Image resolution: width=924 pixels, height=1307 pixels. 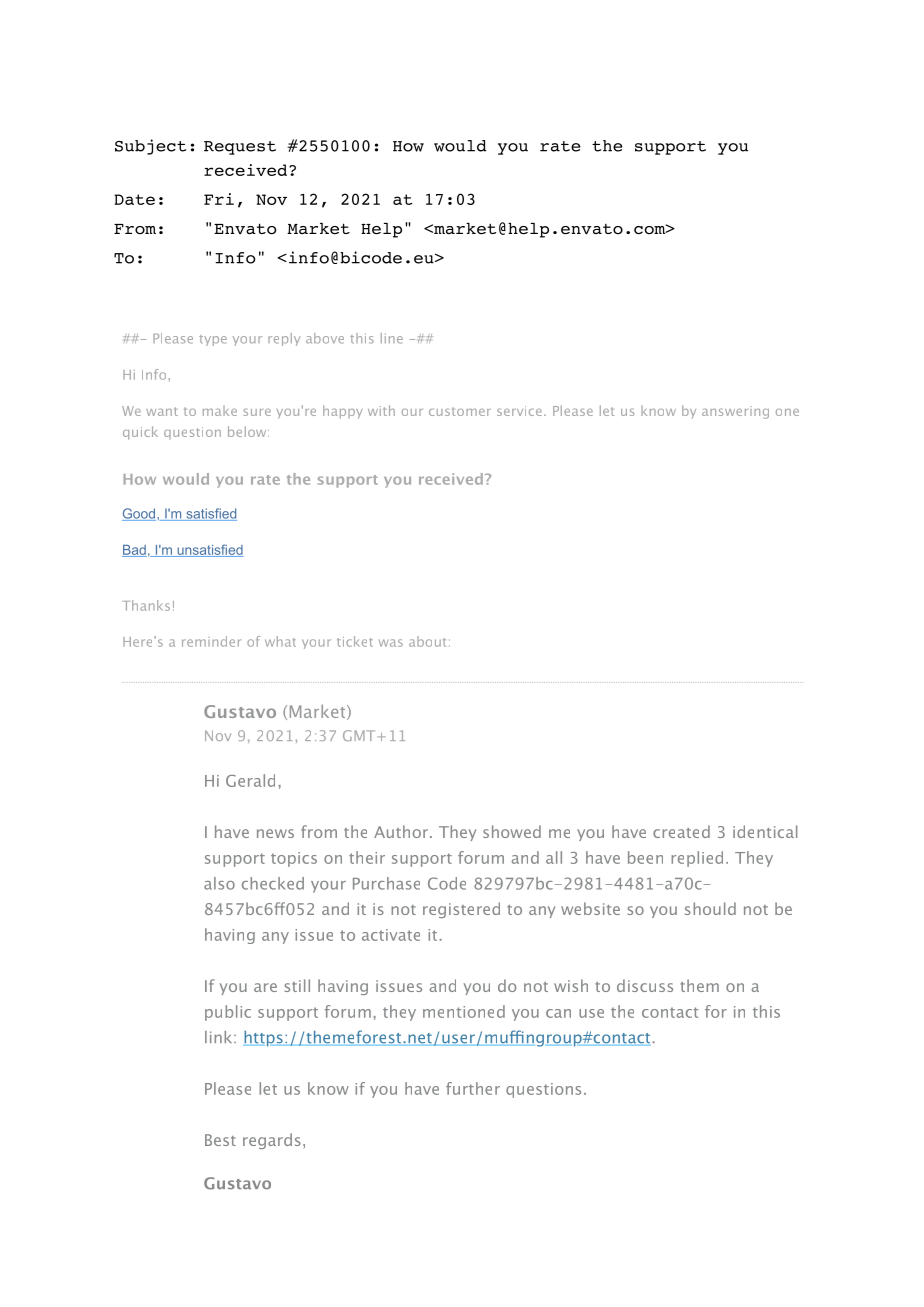 What do you see at coordinates (140, 514) in the screenshot?
I see `Good` at bounding box center [140, 514].
